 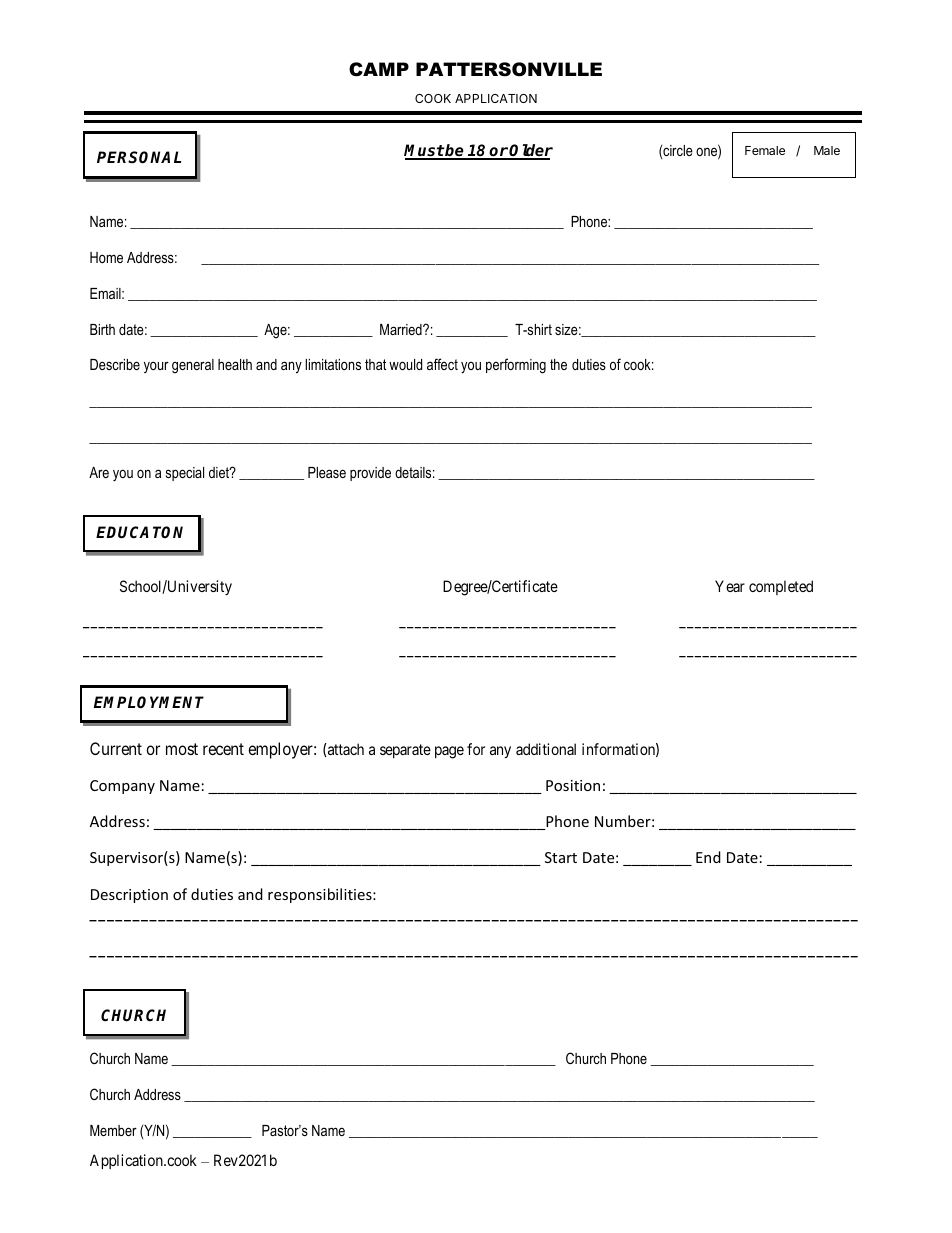 What do you see at coordinates (449, 752) in the image?
I see `page` at bounding box center [449, 752].
